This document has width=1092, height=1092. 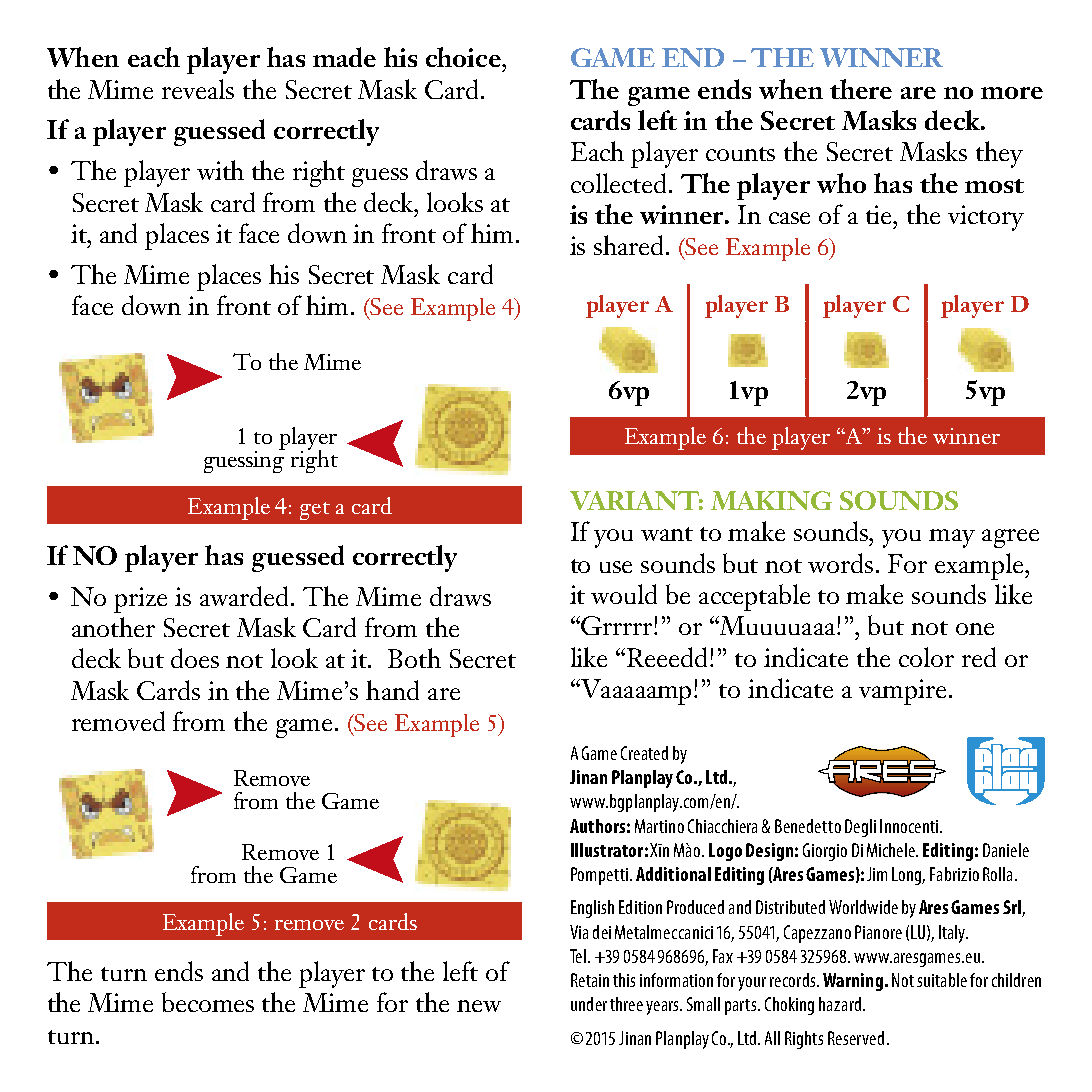 I want to click on becomes, so click(x=208, y=1002).
